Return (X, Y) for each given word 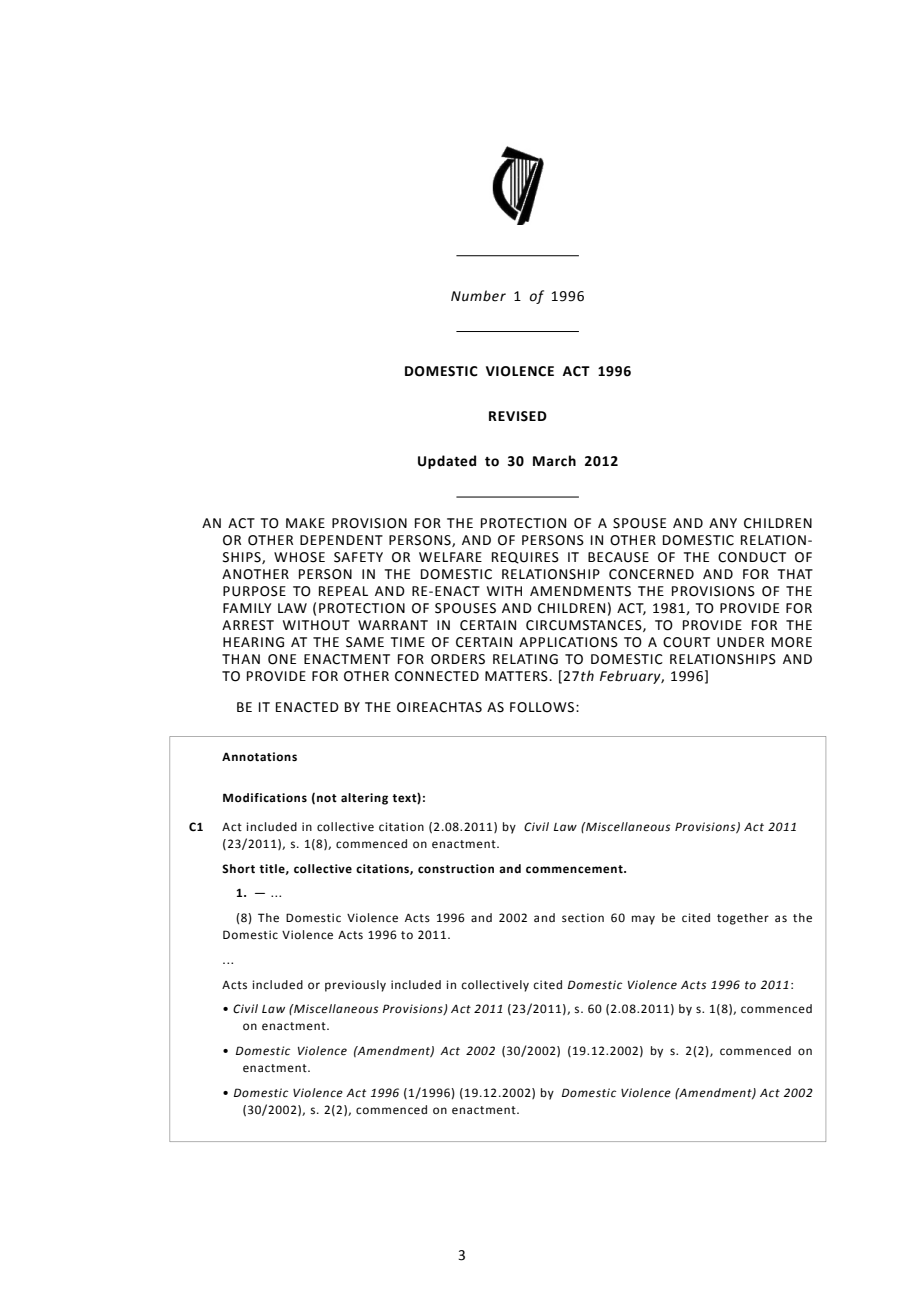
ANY (723, 523)
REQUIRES (525, 558)
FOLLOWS (543, 707)
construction (456, 869)
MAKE (305, 523)
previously (355, 986)
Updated (447, 462)
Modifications (265, 798)
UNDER (740, 642)
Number (478, 296)
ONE (282, 659)
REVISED (518, 416)
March (554, 461)
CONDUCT (752, 557)
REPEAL (343, 591)
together (743, 919)
